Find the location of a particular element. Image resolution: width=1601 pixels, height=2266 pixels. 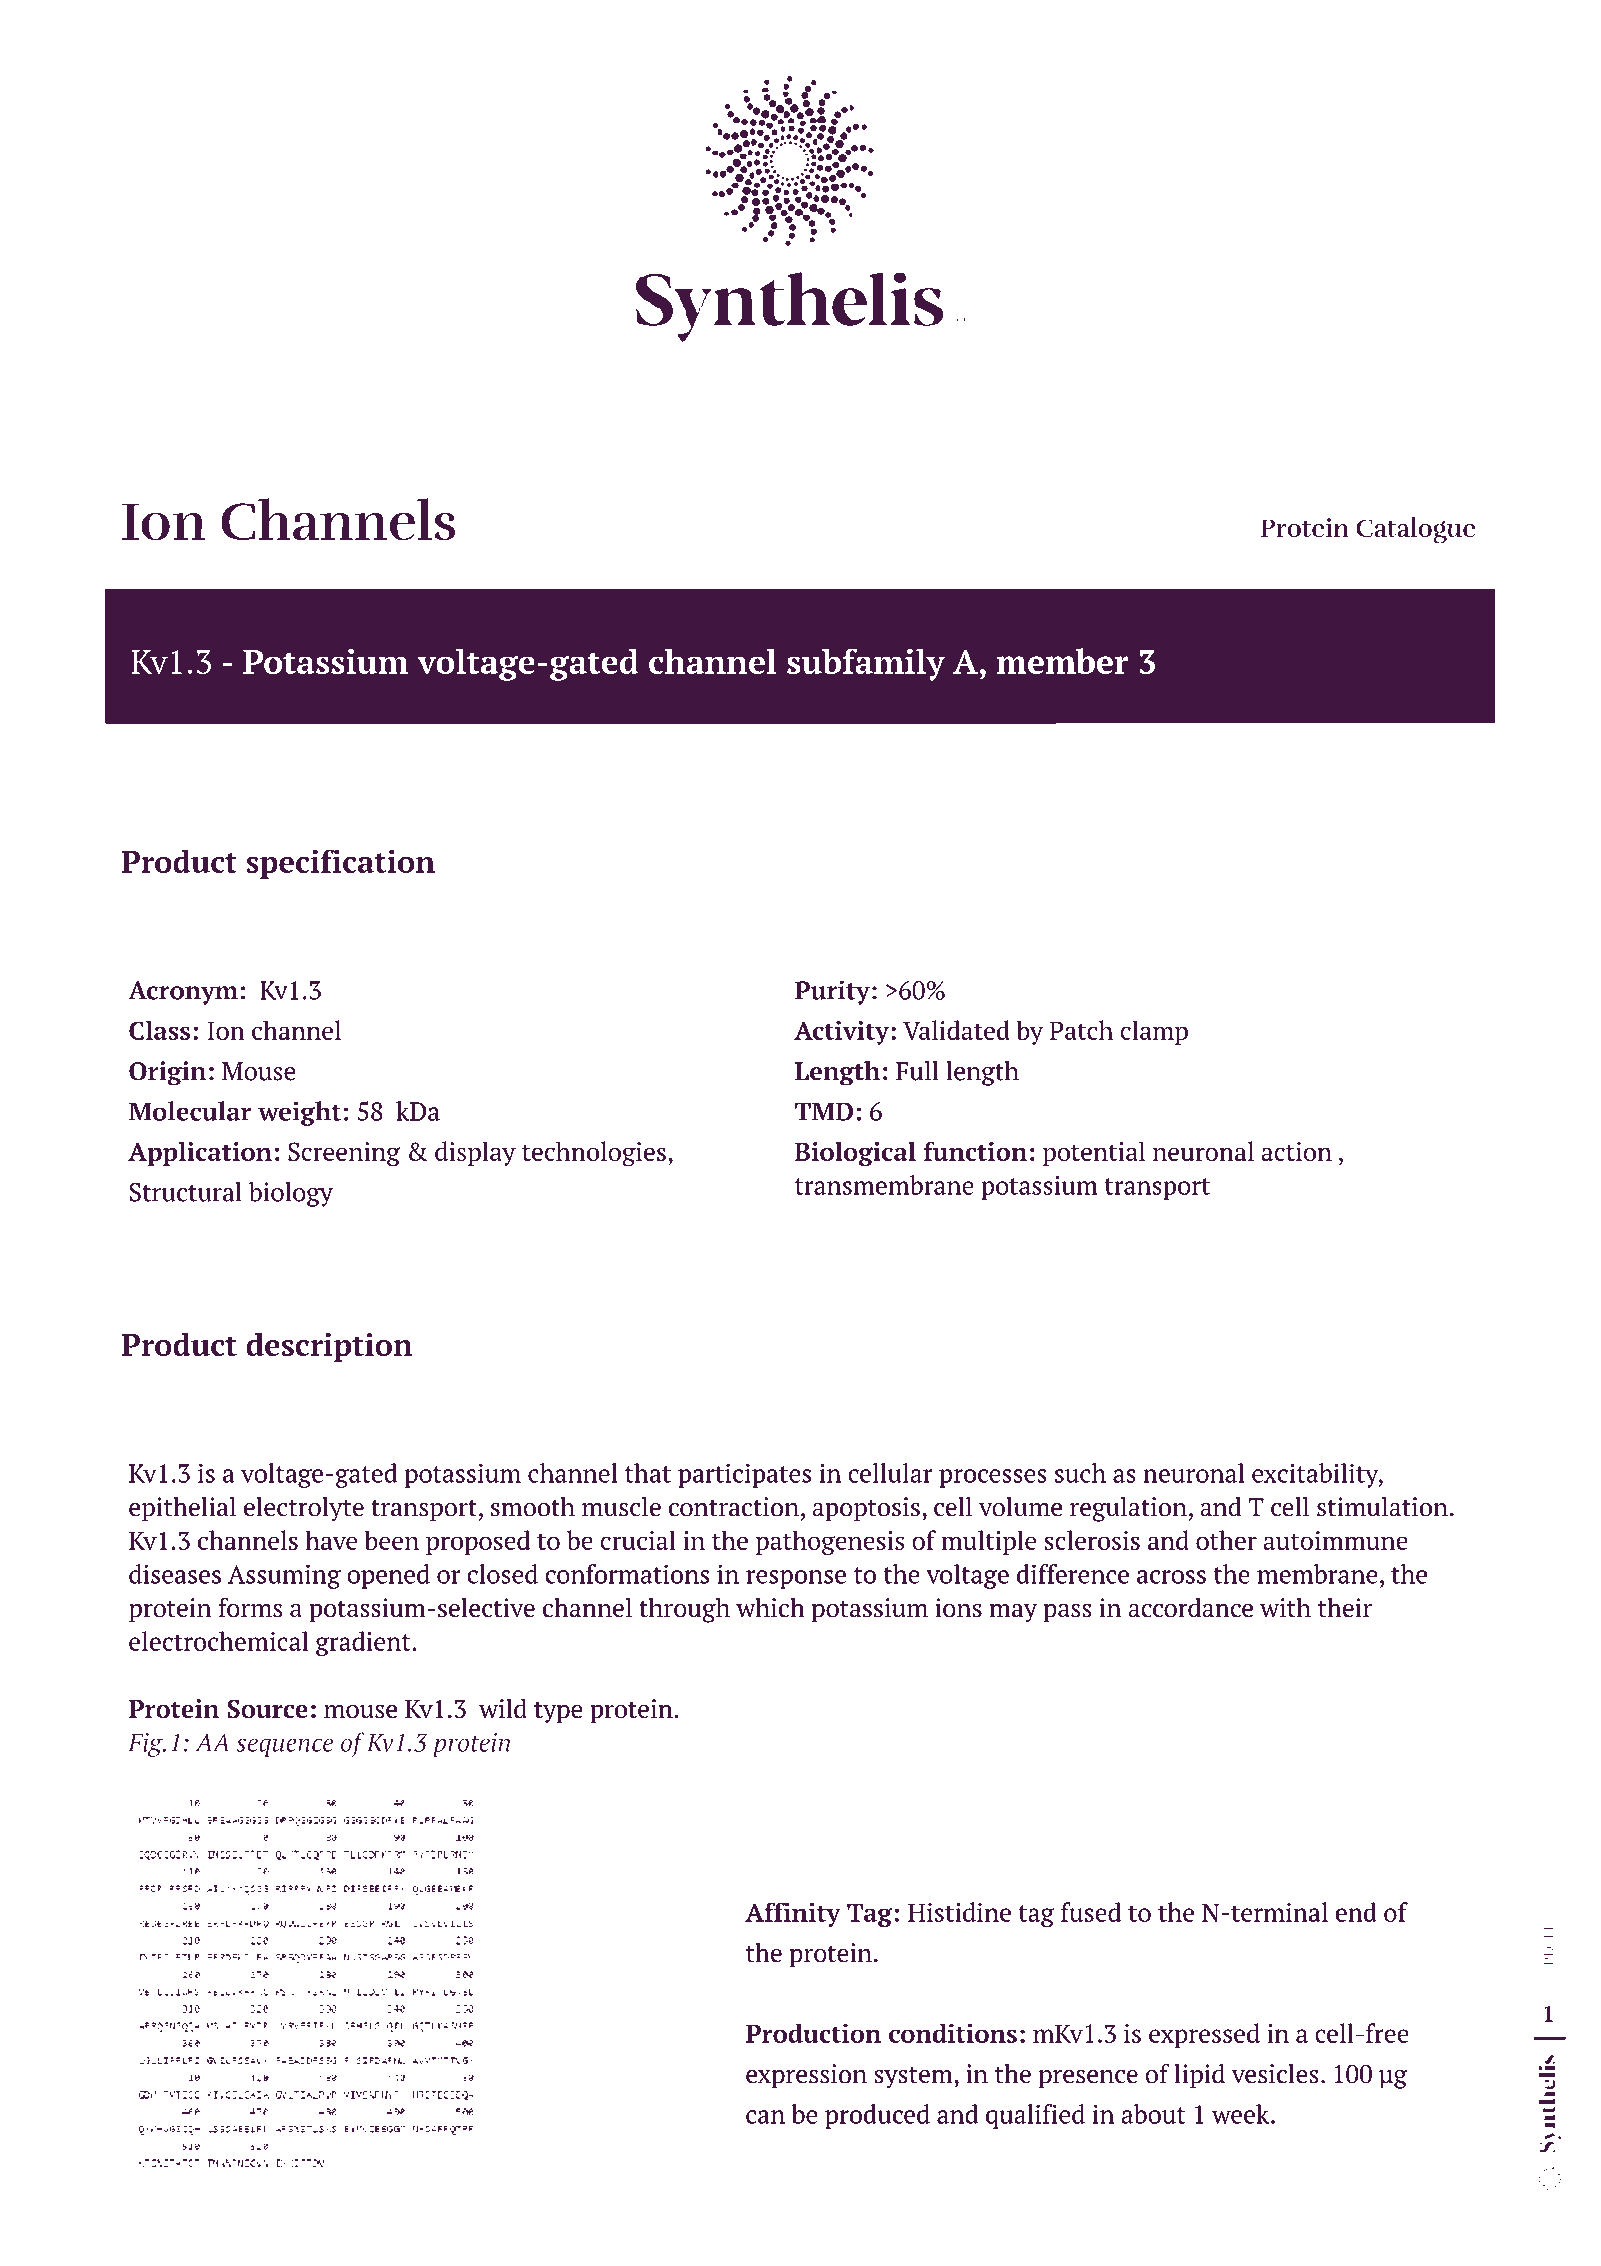

participates is located at coordinates (744, 1476).
